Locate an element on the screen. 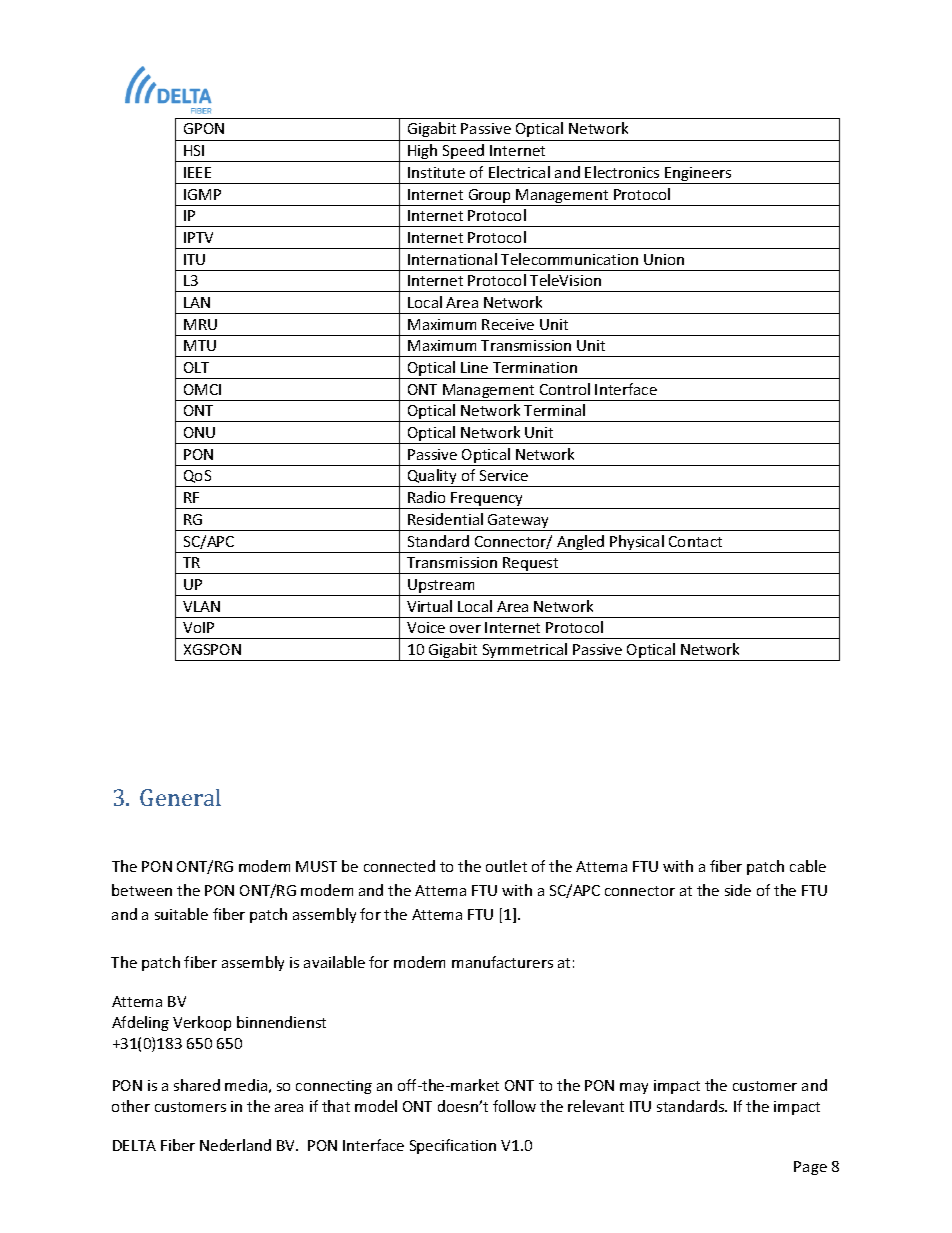 This screenshot has height=1233, width=952. VLAN is located at coordinates (201, 606).
